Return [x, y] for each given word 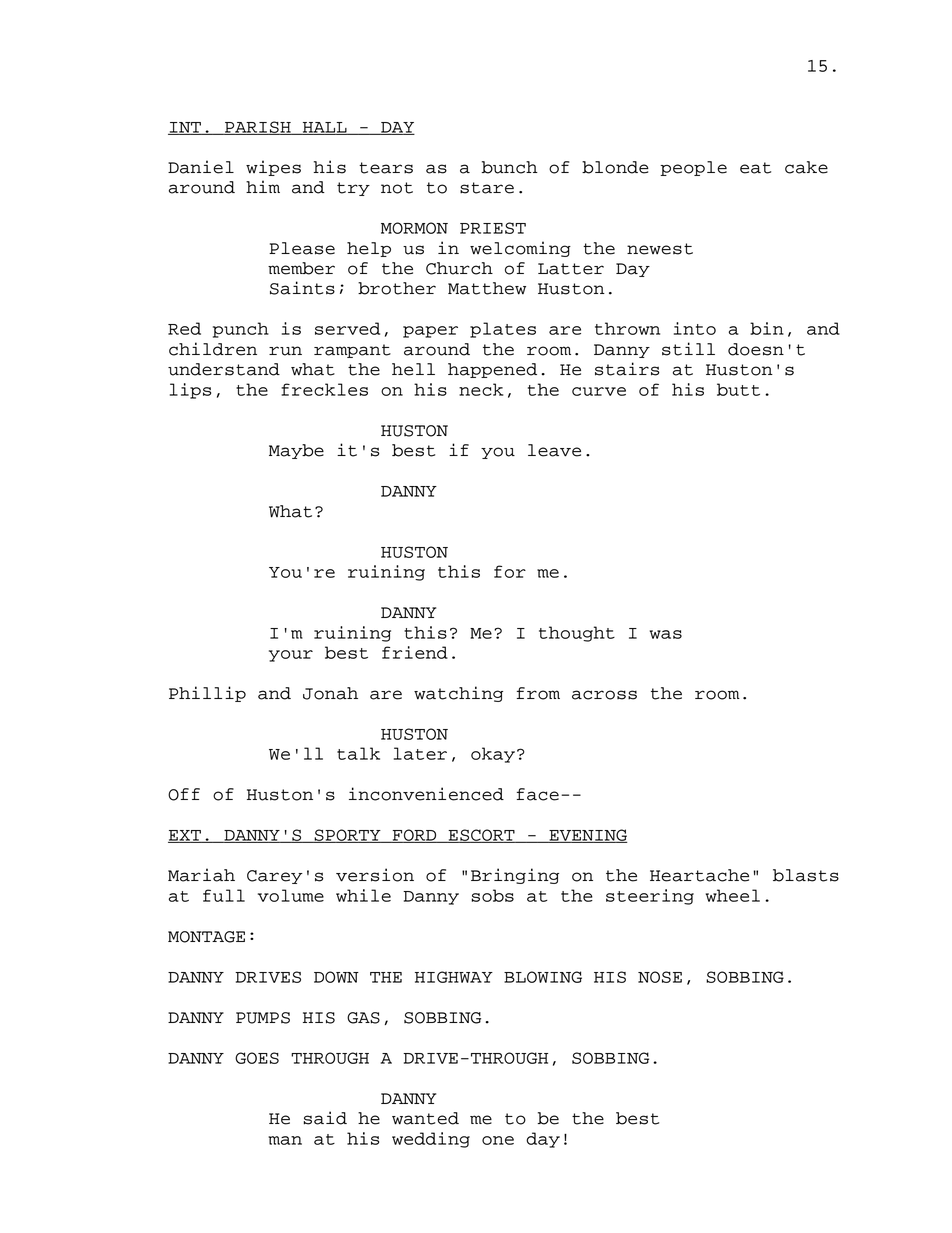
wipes [273, 168]
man [285, 1140]
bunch [510, 167]
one [498, 1140]
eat [755, 168]
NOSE [660, 977]
